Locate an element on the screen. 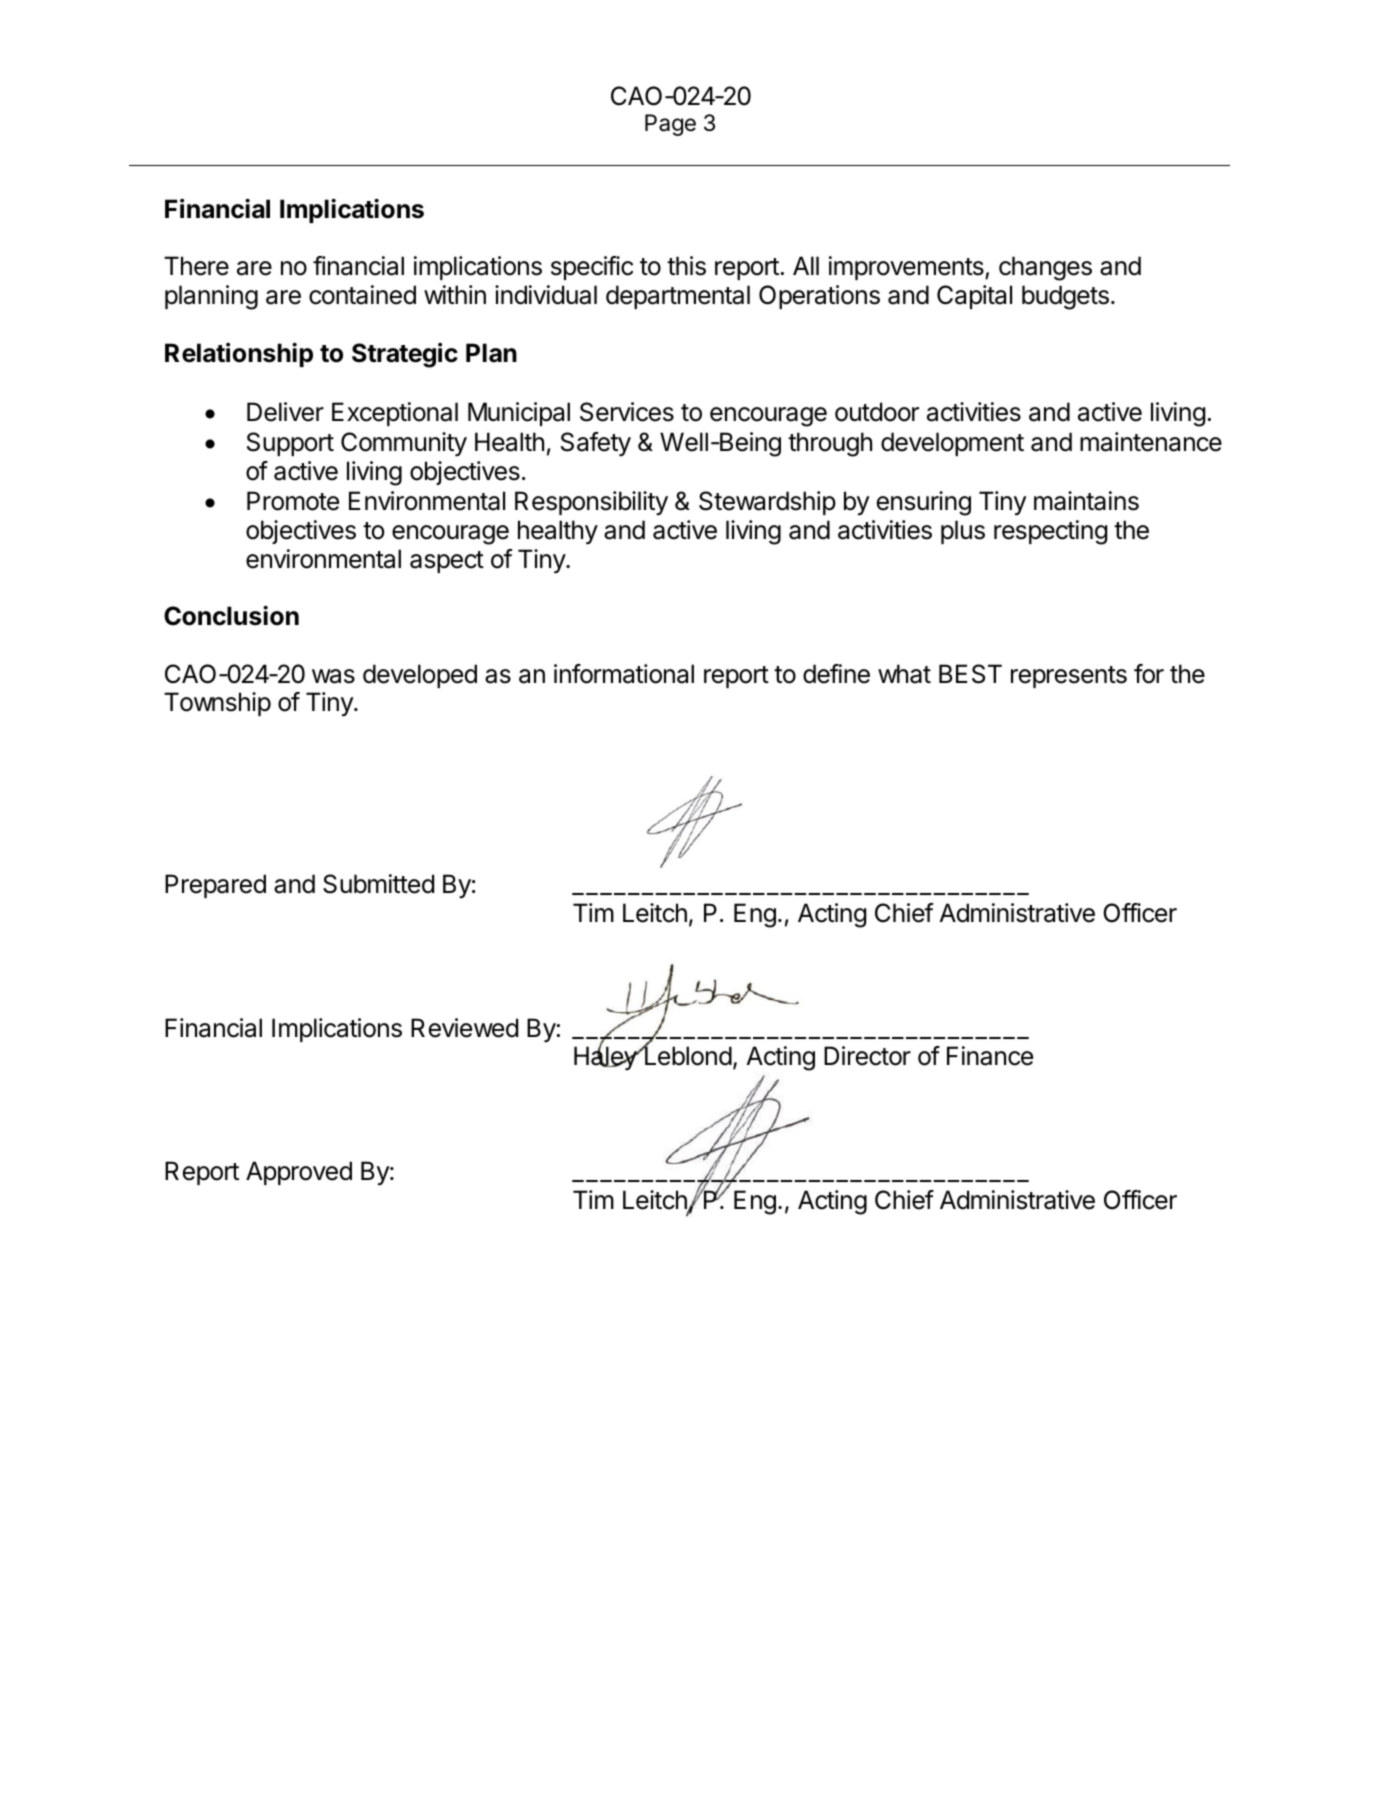  maintains is located at coordinates (1086, 501).
